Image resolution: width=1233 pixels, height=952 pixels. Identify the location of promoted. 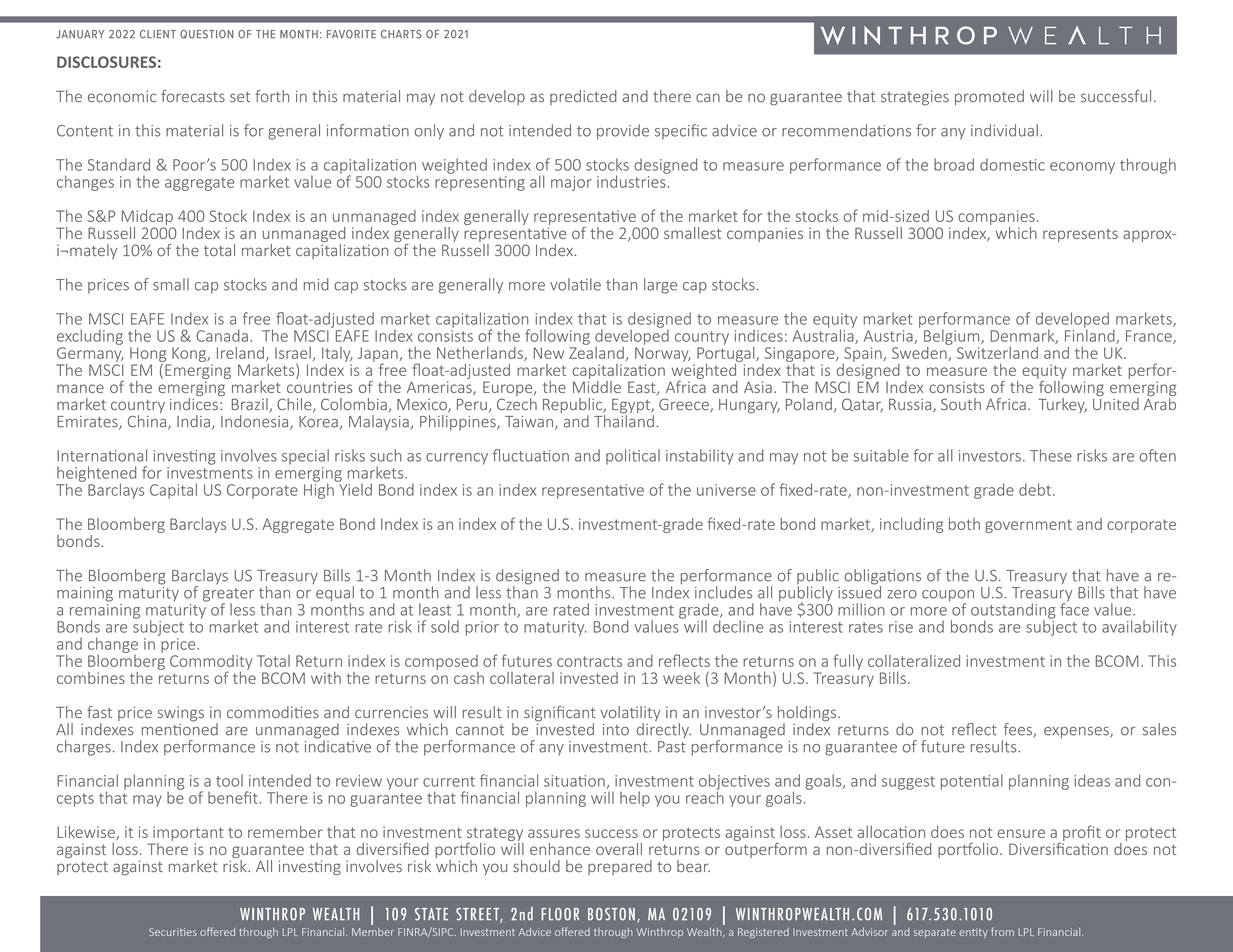
(989, 97).
